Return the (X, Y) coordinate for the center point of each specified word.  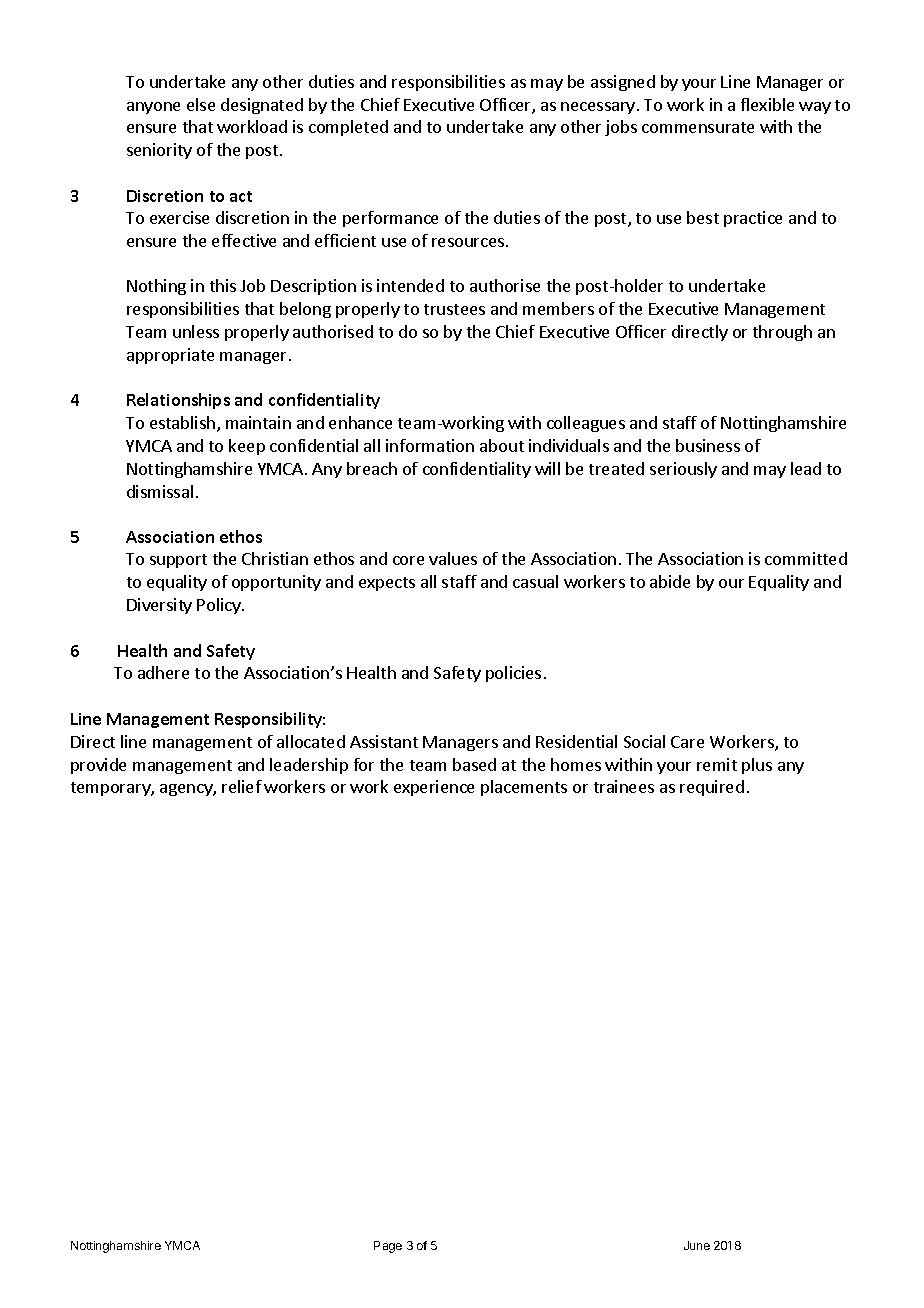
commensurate (698, 127)
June (697, 1245)
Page (388, 1247)
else (201, 104)
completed (348, 128)
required (712, 788)
